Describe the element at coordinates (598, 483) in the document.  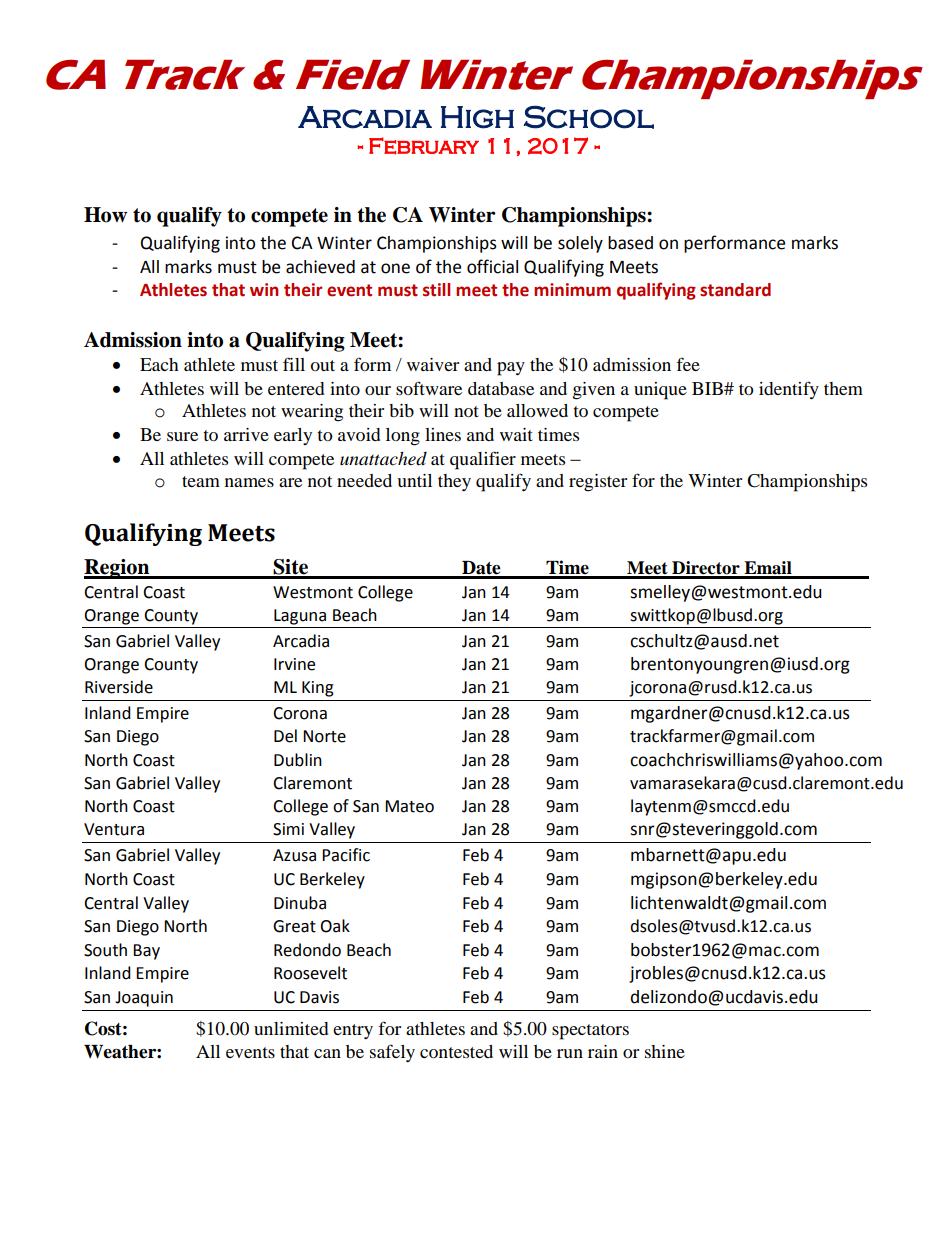
I see `register` at that location.
